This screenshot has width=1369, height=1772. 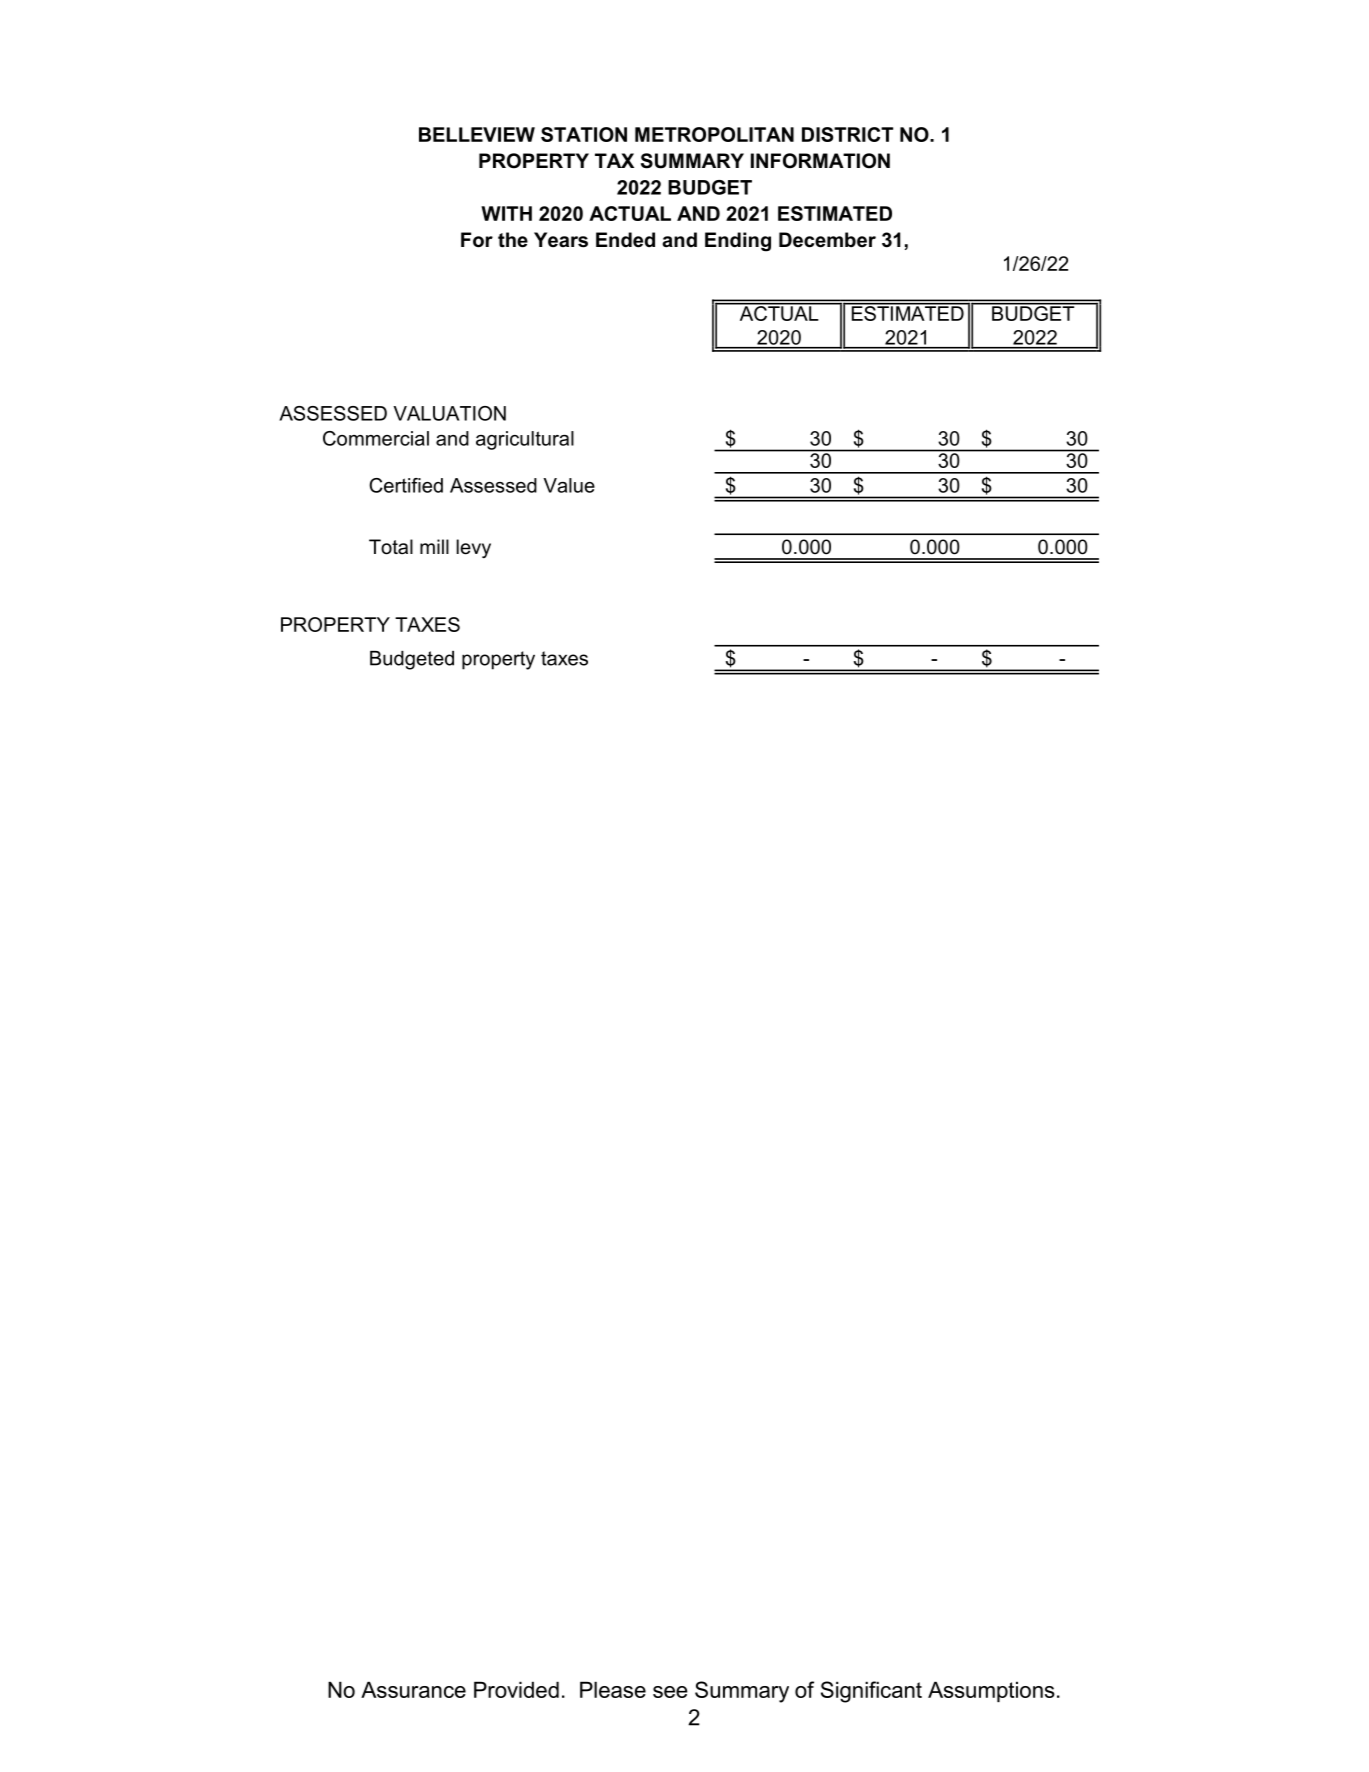 I want to click on Assurance, so click(x=413, y=1689).
